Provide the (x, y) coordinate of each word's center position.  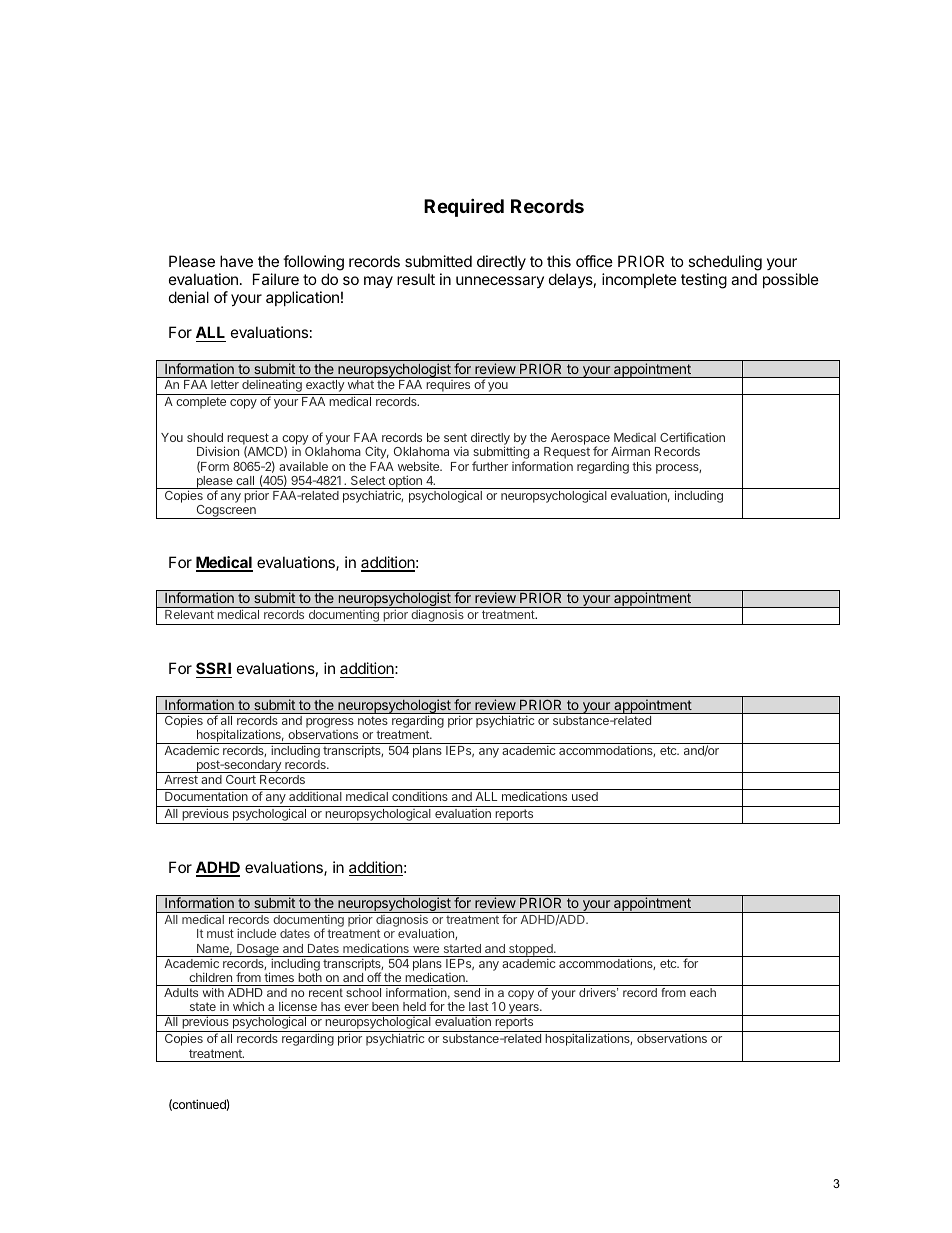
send (467, 992)
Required (464, 207)
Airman (630, 451)
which (248, 1006)
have (236, 261)
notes (373, 720)
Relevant (189, 614)
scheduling (725, 263)
